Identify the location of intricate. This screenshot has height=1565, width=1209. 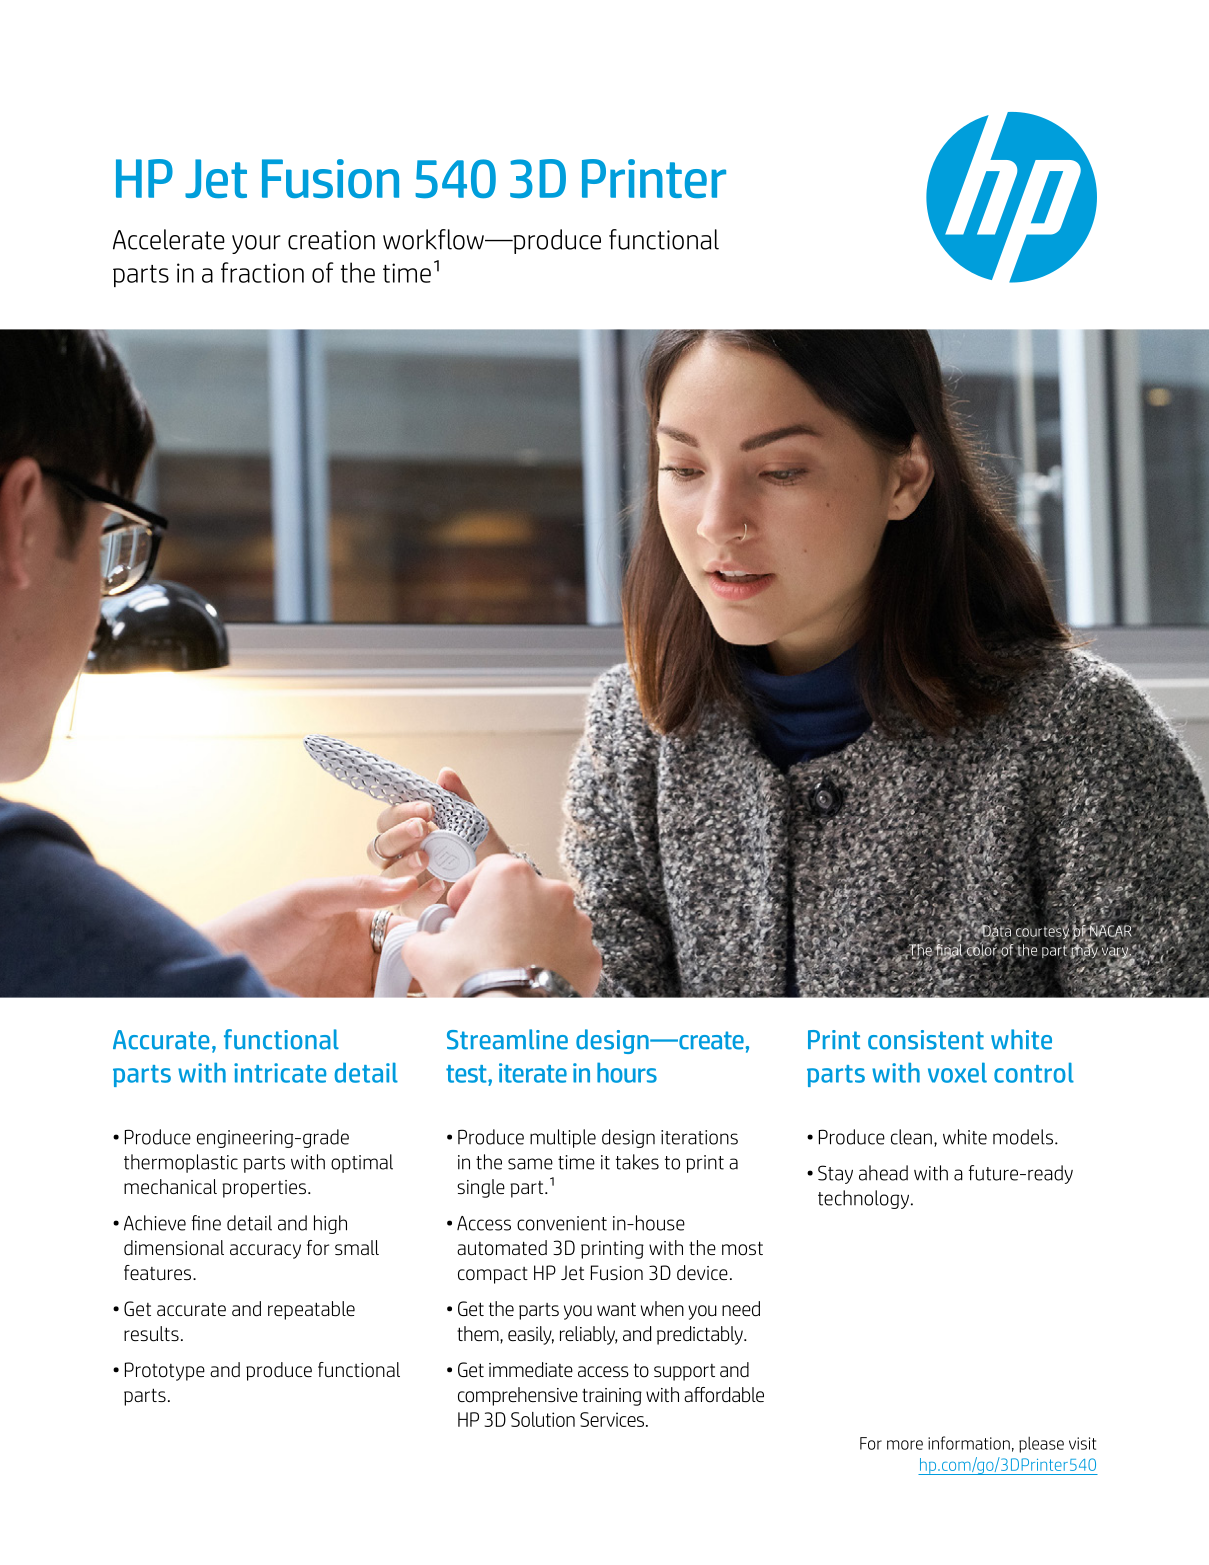
(280, 1073).
